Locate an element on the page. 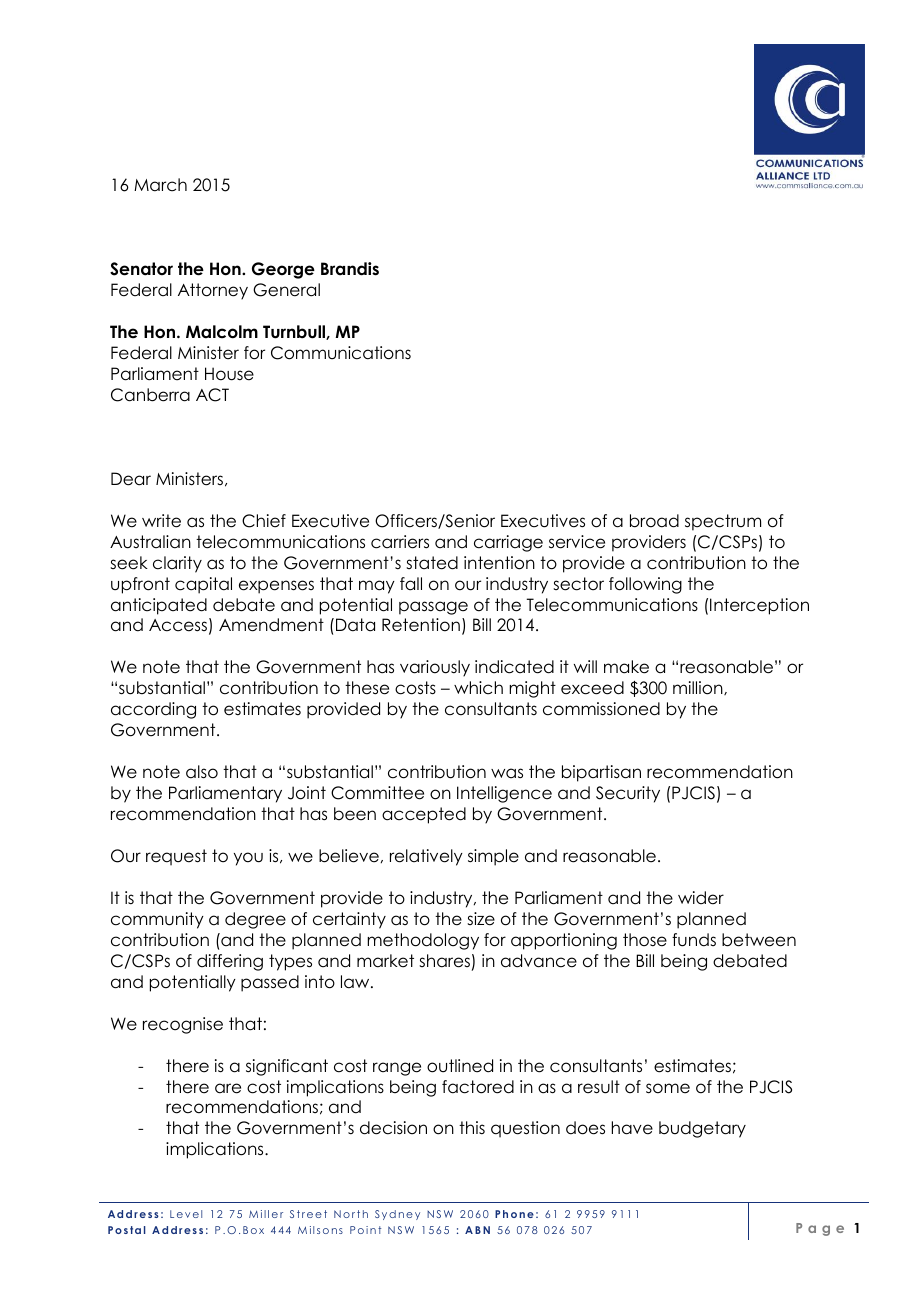 Image resolution: width=924 pixels, height=1308 pixels. broad is located at coordinates (654, 521).
